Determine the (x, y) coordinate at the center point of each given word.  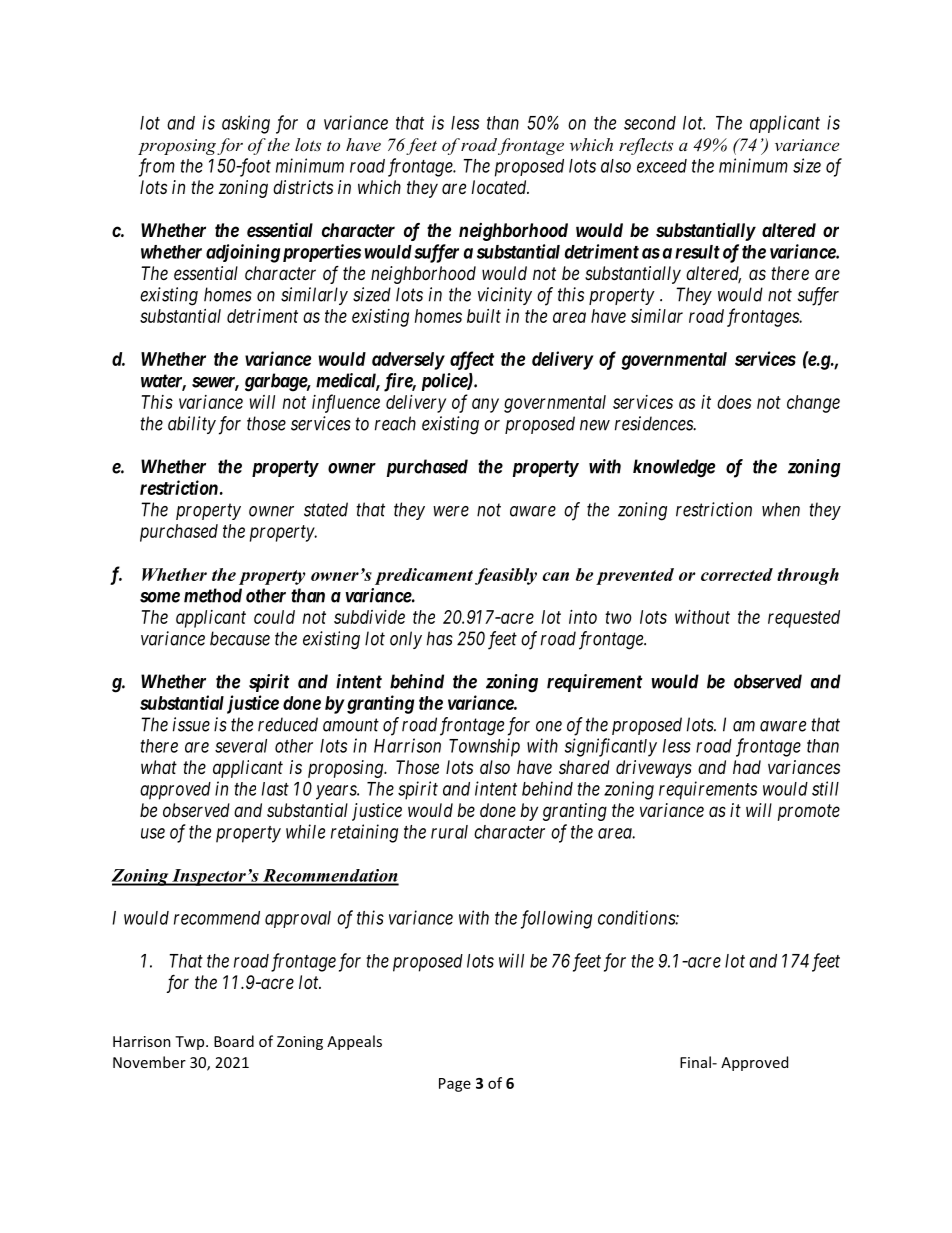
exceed (662, 166)
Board (234, 1041)
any (485, 405)
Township (484, 747)
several (241, 746)
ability (192, 425)
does (734, 402)
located (500, 187)
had (747, 767)
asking (246, 124)
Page (455, 1085)
